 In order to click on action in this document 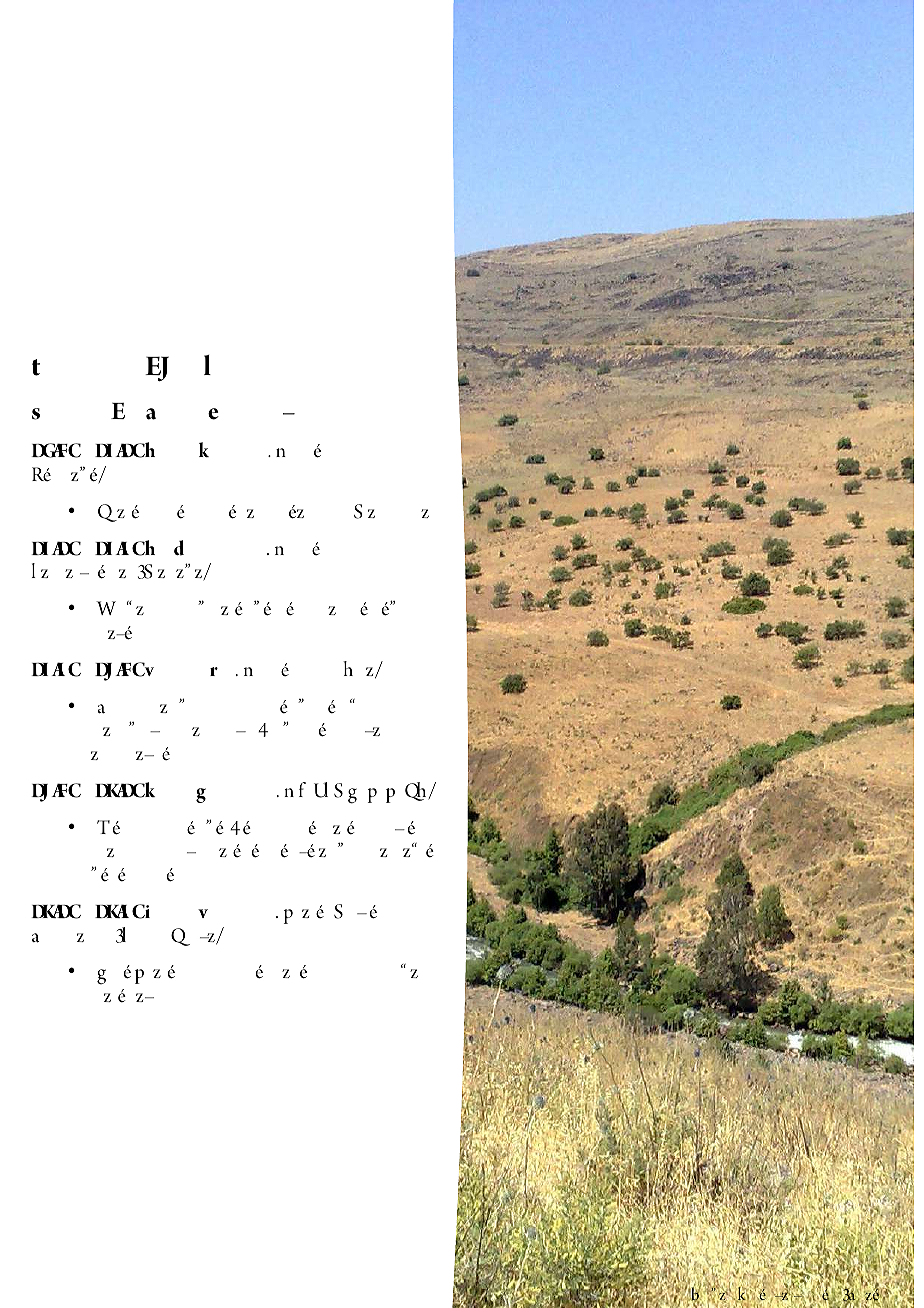, I will do `click(145, 997)`.
